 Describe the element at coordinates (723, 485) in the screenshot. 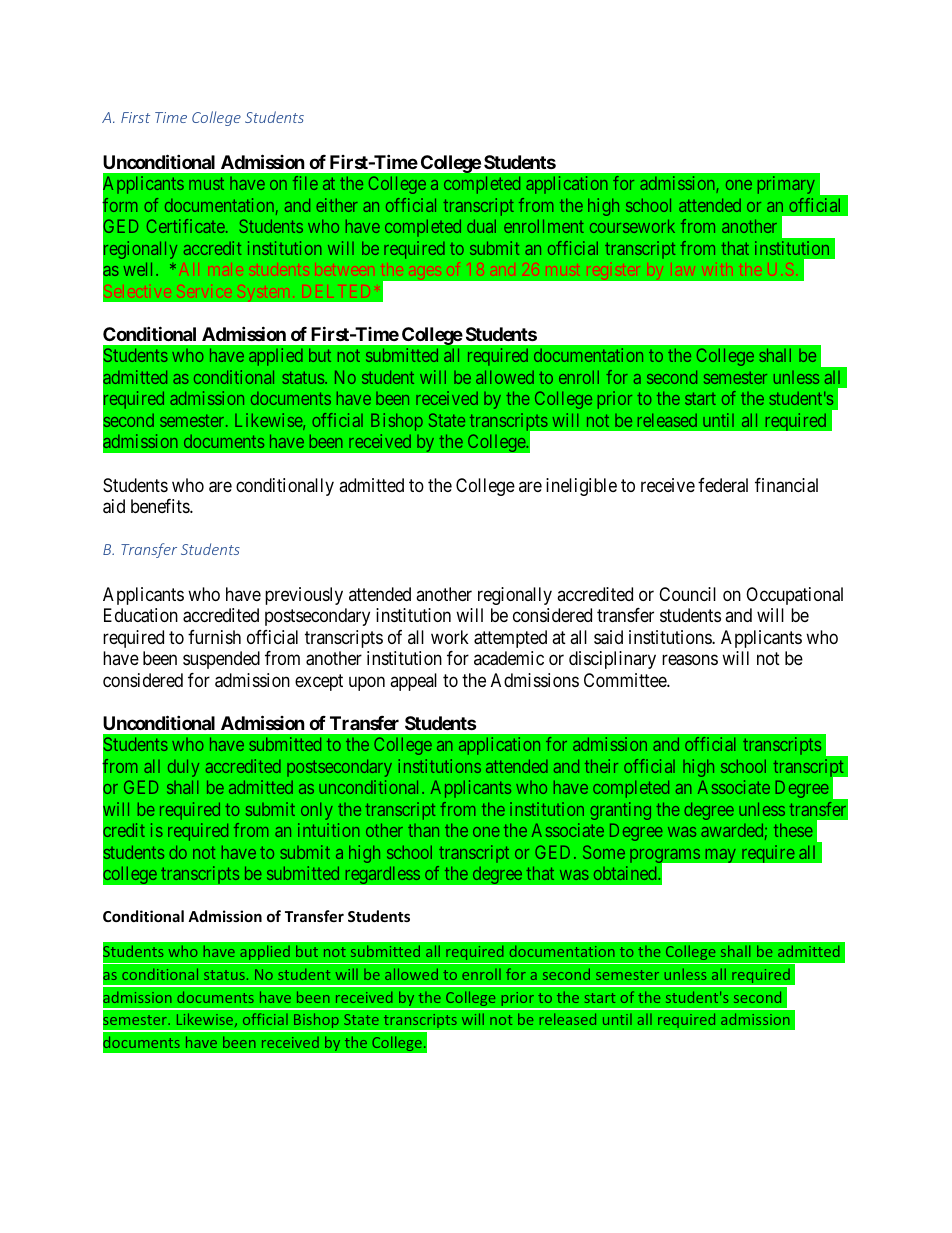

I see `federal` at that location.
